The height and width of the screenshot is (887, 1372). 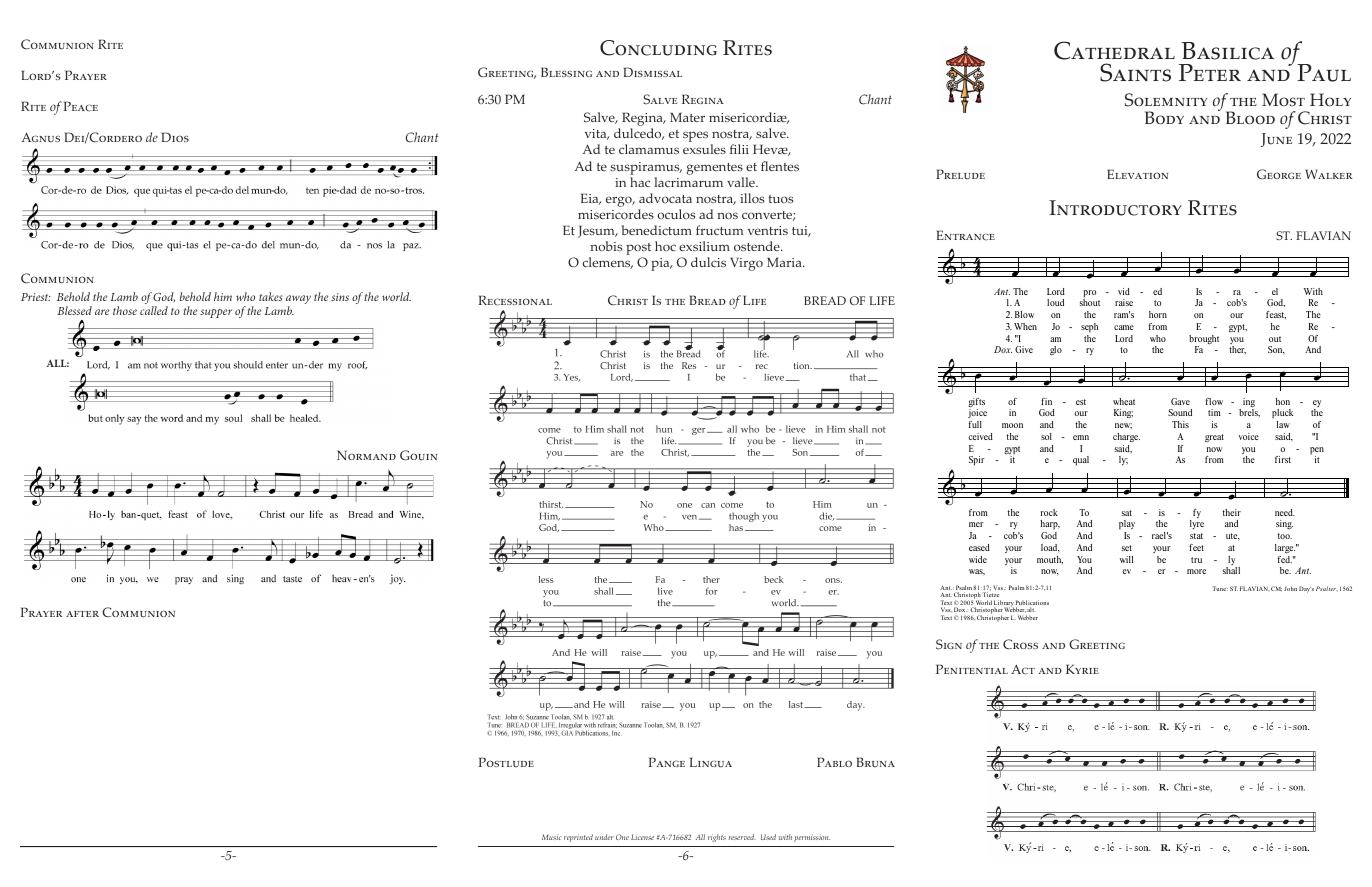 I want to click on Peter, so click(x=1210, y=72).
